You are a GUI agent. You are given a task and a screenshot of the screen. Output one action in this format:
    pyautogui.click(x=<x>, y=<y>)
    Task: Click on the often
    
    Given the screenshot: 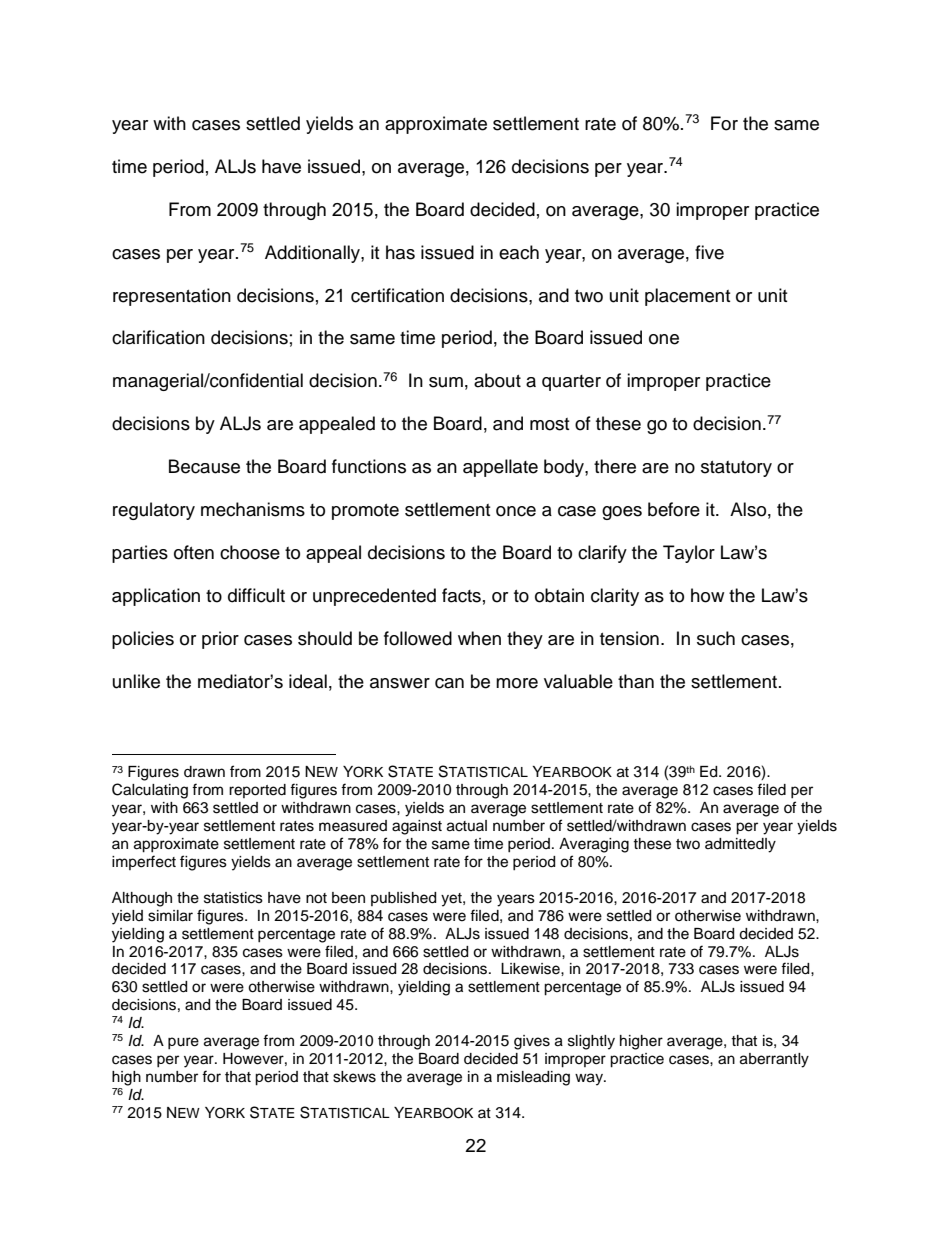 What is the action you would take?
    pyautogui.click(x=194, y=552)
